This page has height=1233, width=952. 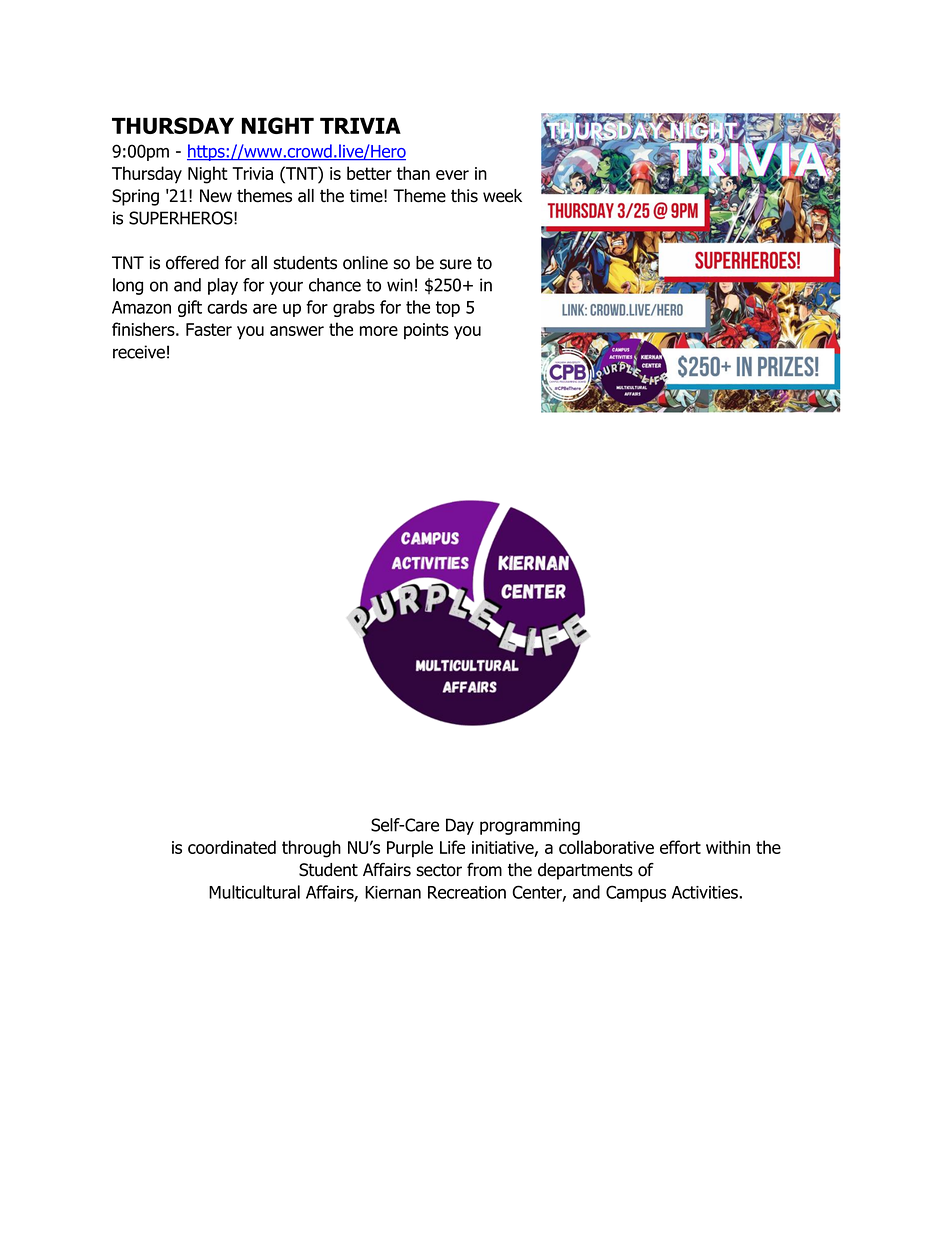 I want to click on through, so click(x=311, y=849).
